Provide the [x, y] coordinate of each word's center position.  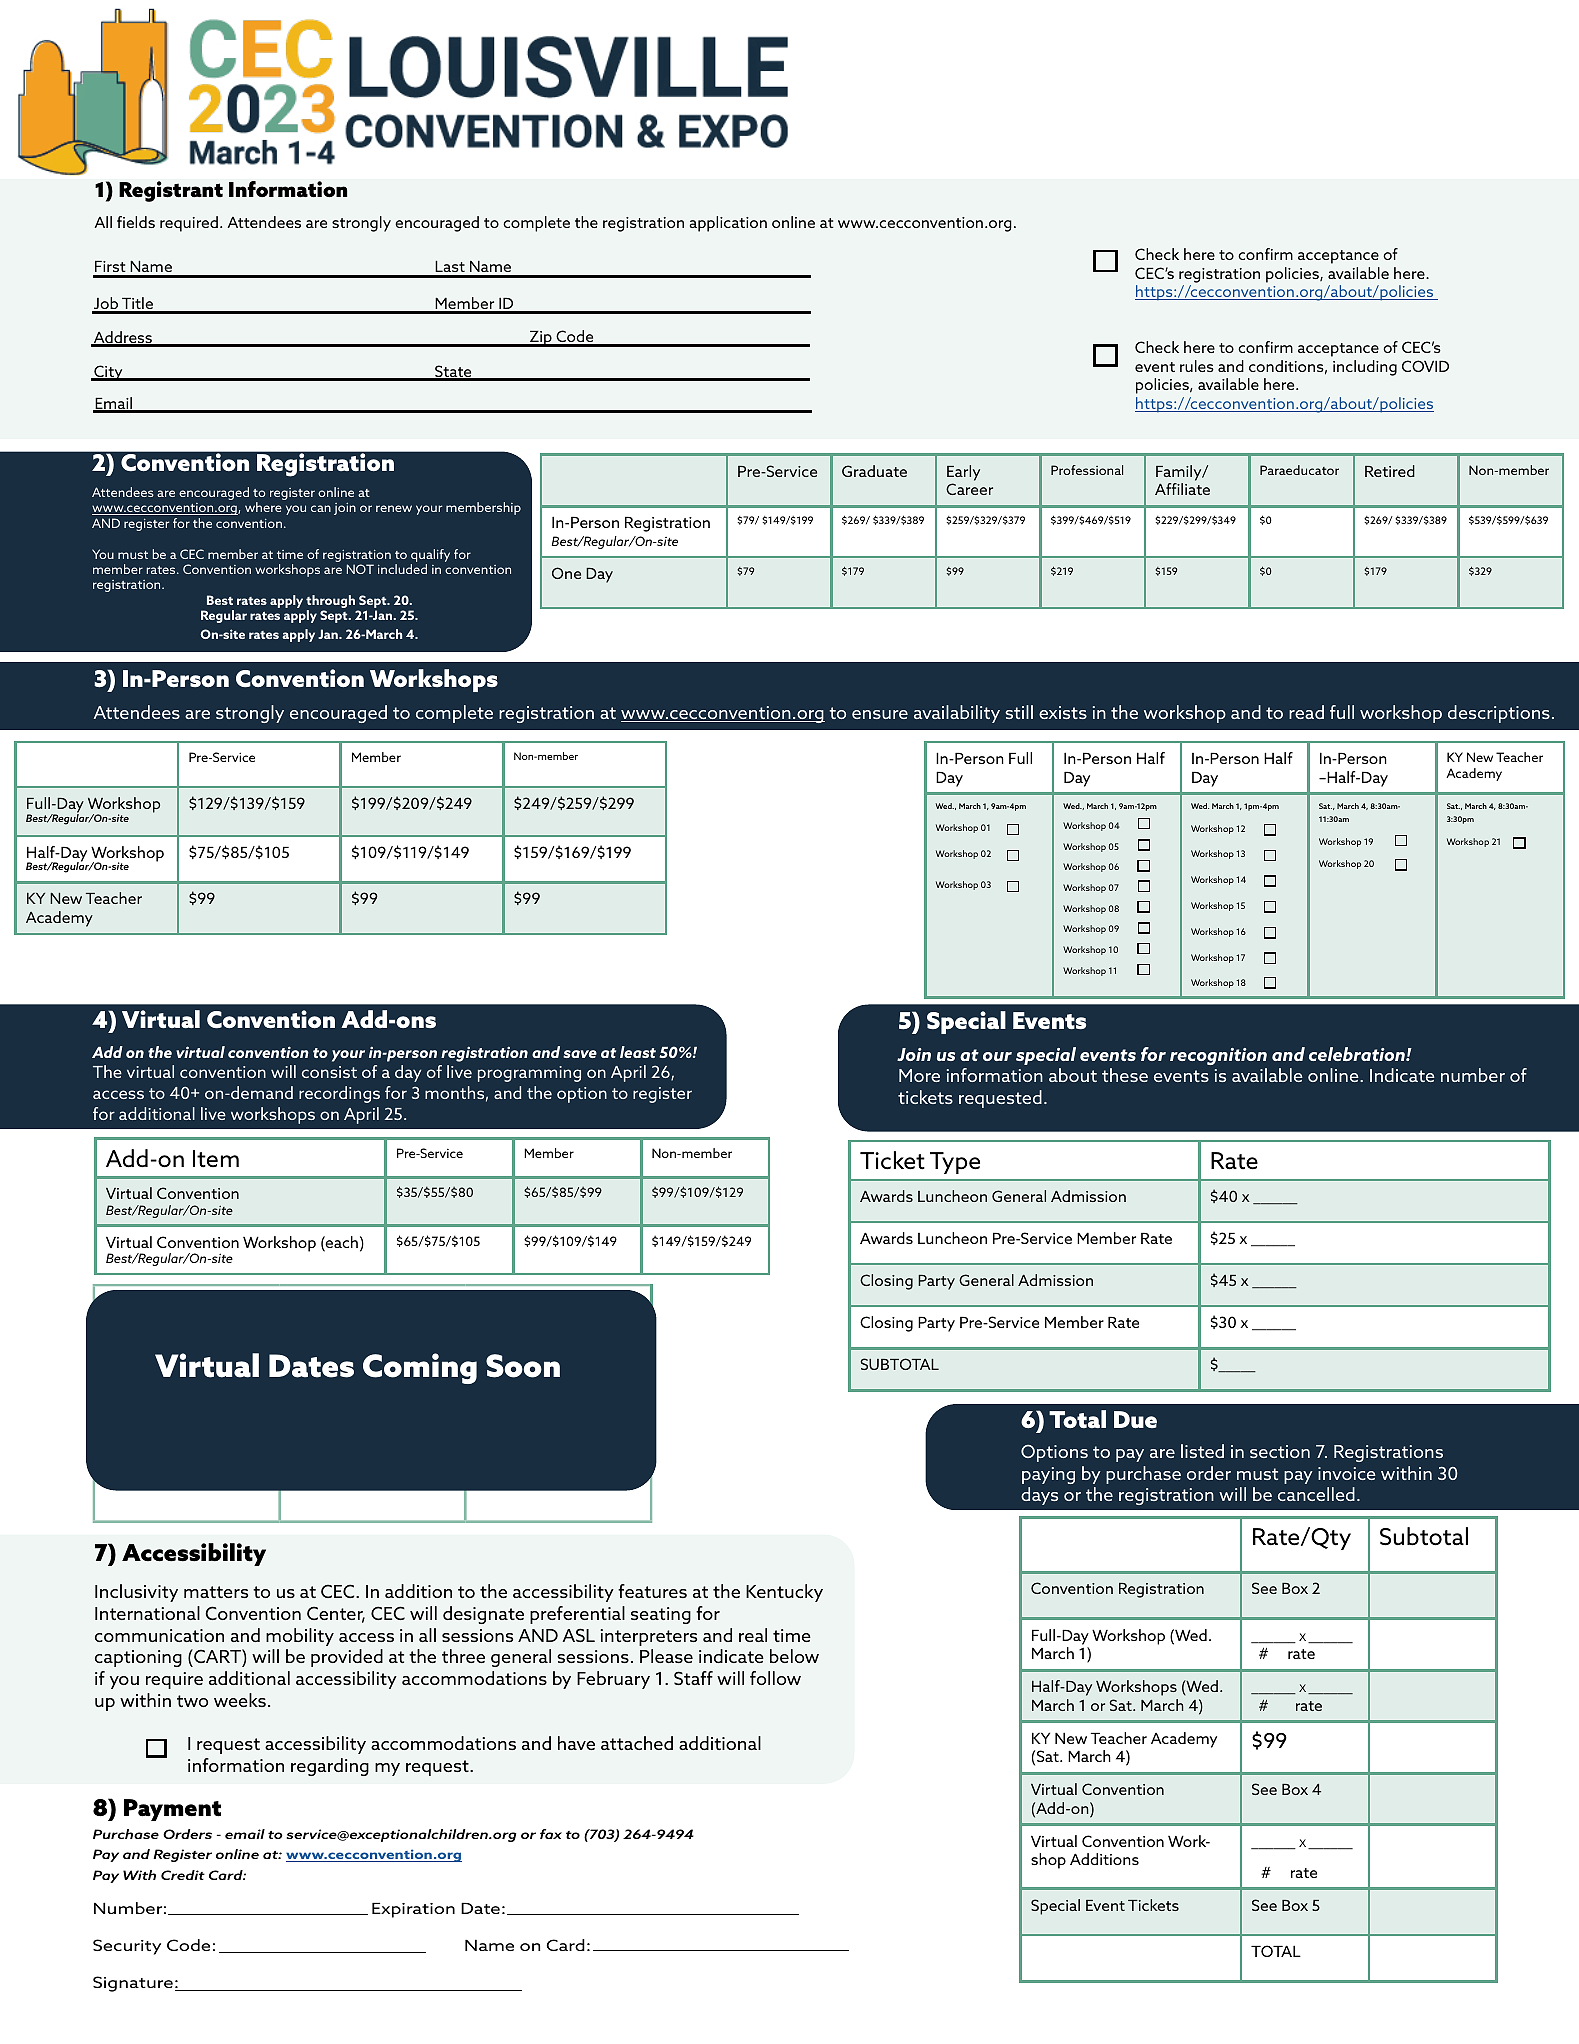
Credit [183, 1875]
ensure [880, 714]
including [1365, 368]
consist [329, 1072]
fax [551, 1834]
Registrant [171, 191]
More [919, 1075]
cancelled [1316, 1494]
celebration [1358, 1054]
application [728, 224]
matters [216, 1592]
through [330, 603]
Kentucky [784, 1593]
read [1306, 712]
